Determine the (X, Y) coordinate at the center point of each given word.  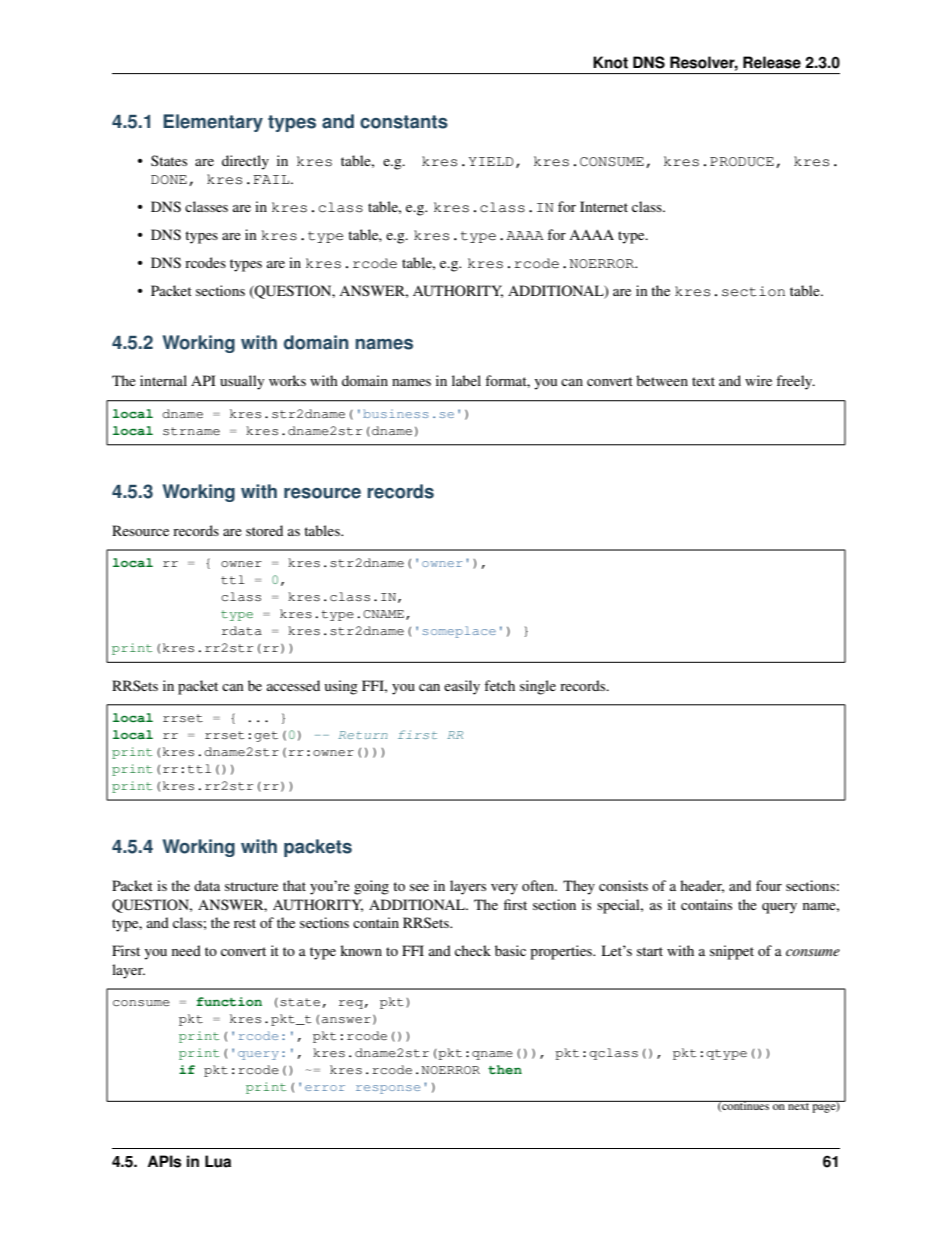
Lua (218, 1161)
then (505, 1069)
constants (404, 122)
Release (772, 62)
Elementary (213, 123)
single (538, 687)
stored (264, 530)
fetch (499, 685)
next (798, 1105)
